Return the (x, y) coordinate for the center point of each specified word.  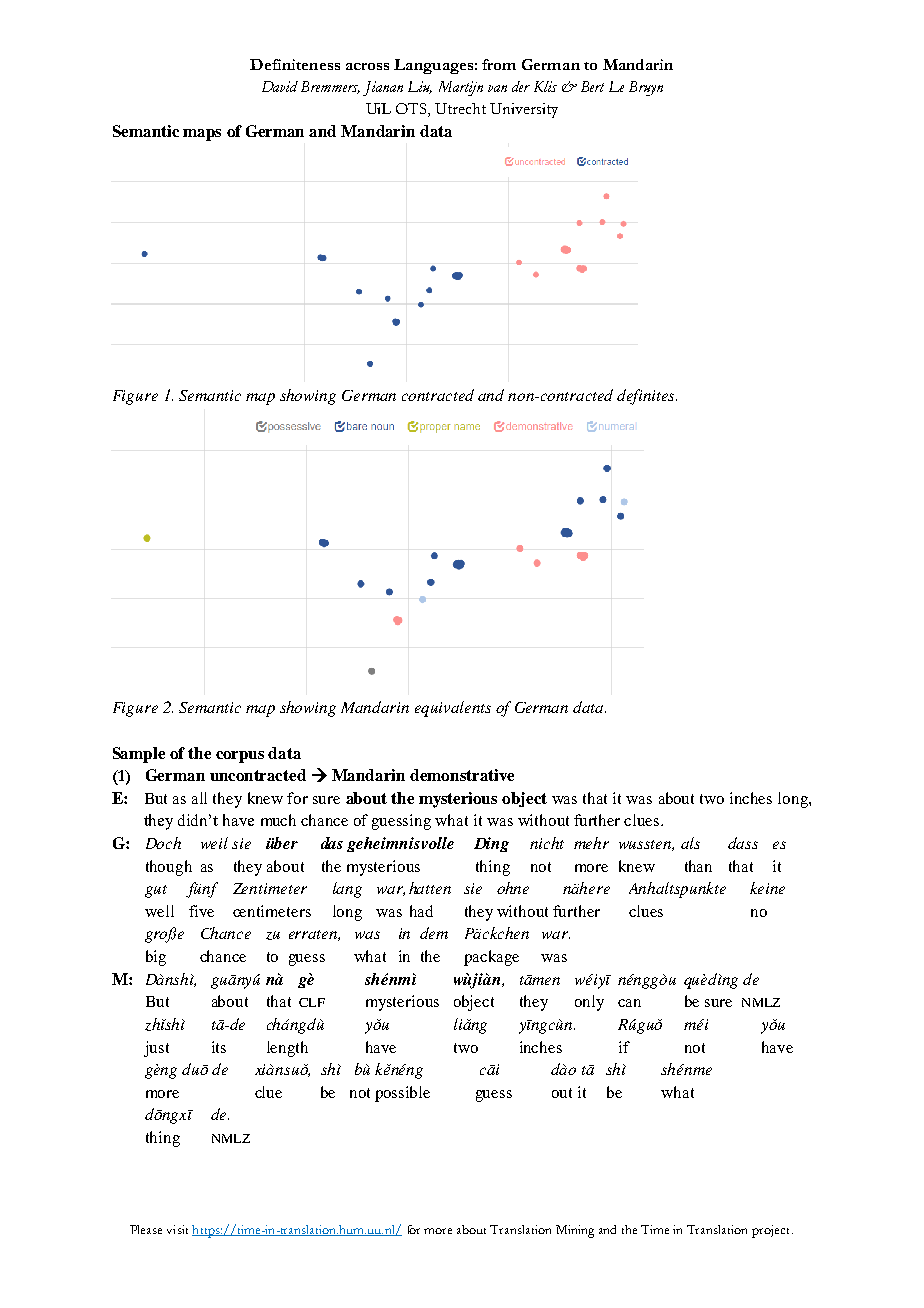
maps (202, 135)
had (421, 911)
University (524, 110)
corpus (240, 757)
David (280, 86)
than (698, 866)
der (521, 86)
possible (402, 1094)
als (690, 843)
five (201, 911)
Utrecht (460, 108)
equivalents (453, 709)
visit (177, 1229)
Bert (592, 86)
